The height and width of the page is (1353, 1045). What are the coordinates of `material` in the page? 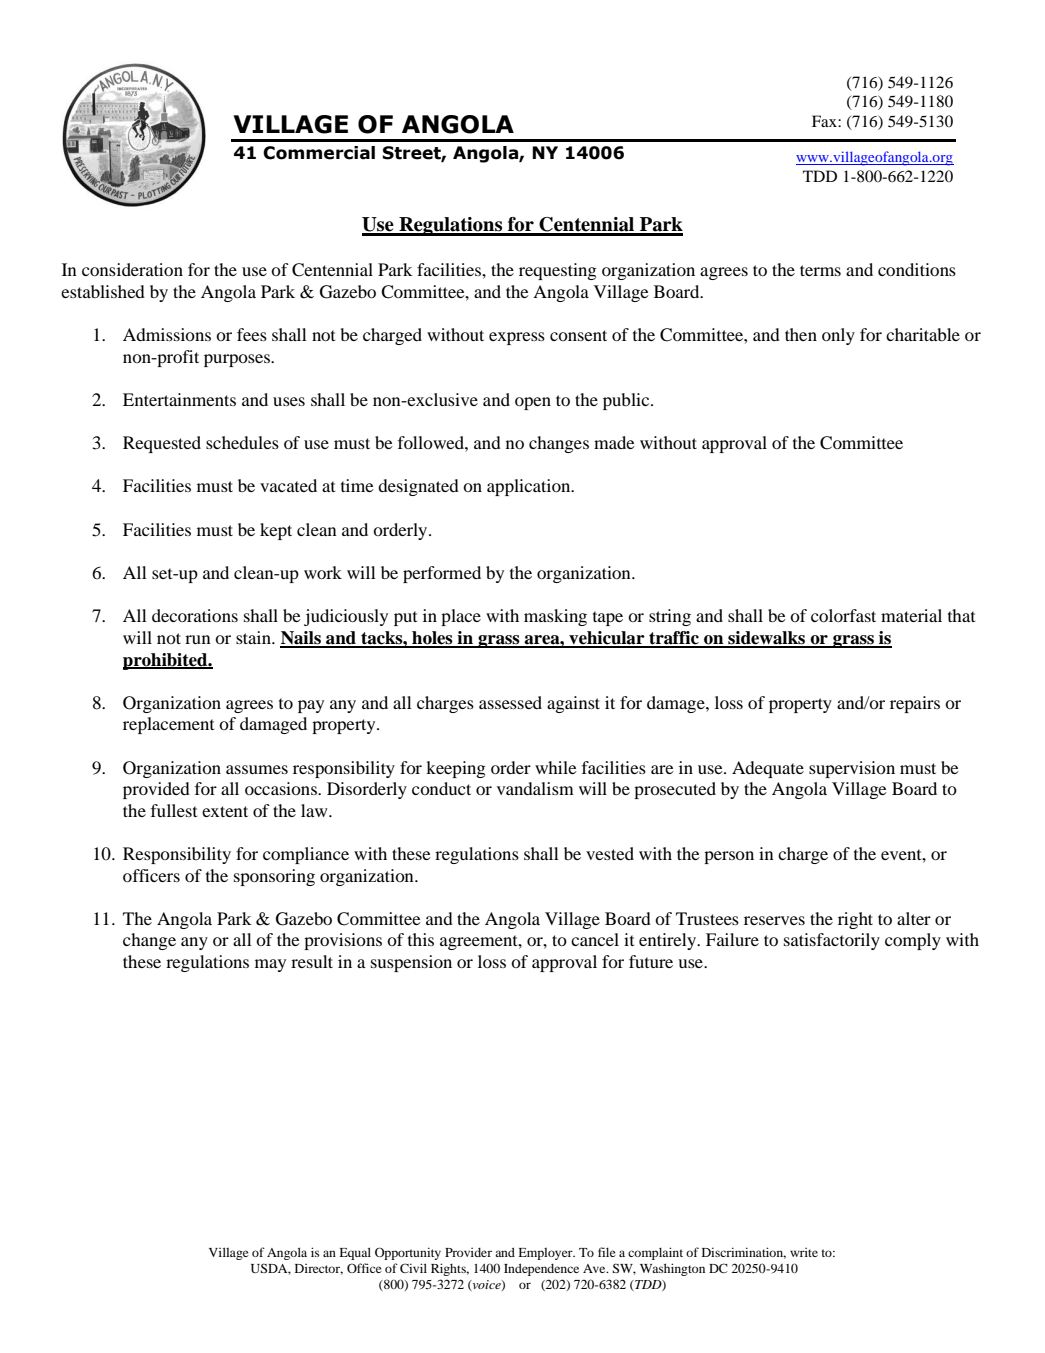 It's located at (911, 615).
